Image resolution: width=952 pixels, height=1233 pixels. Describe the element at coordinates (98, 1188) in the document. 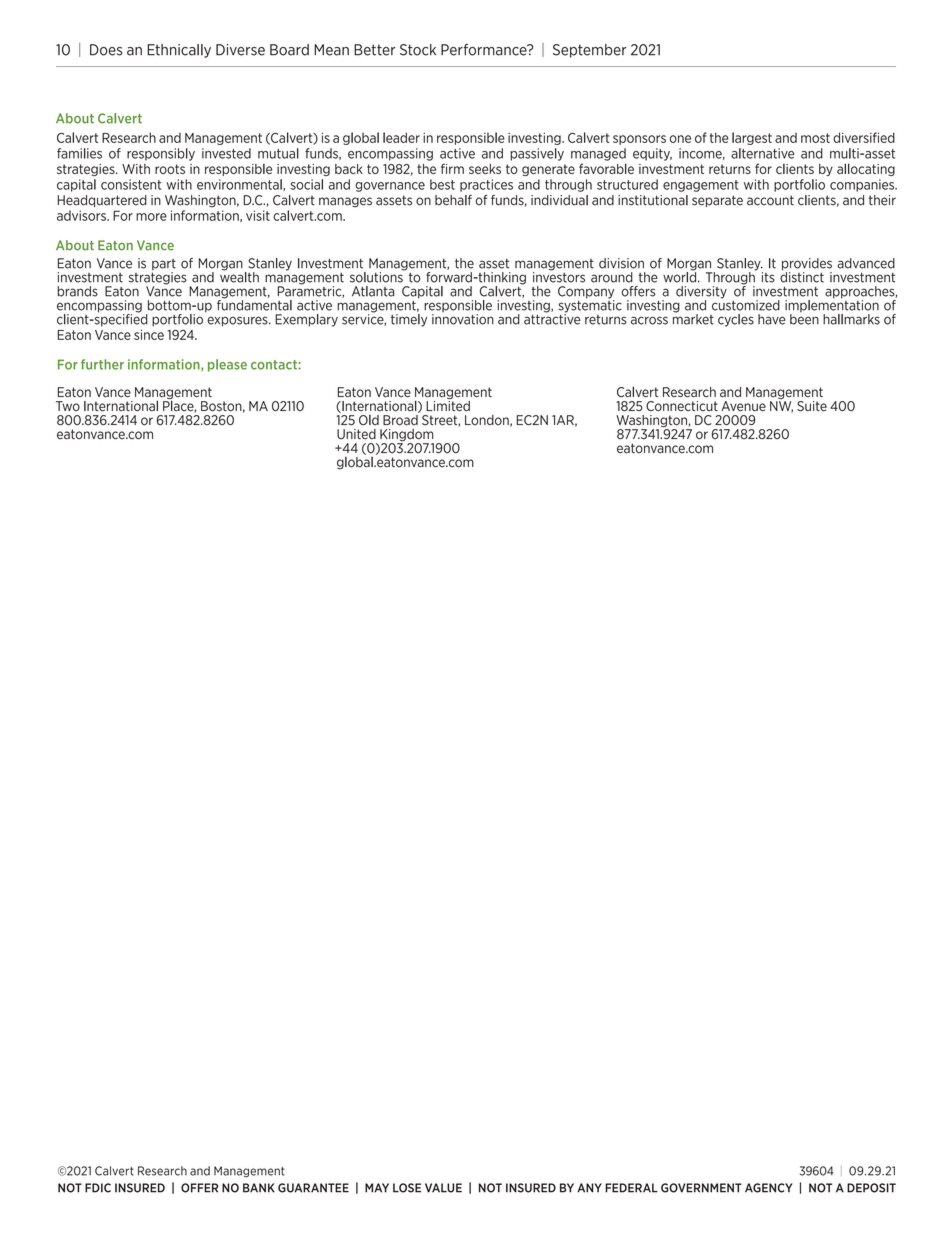

I see `FDIC` at that location.
